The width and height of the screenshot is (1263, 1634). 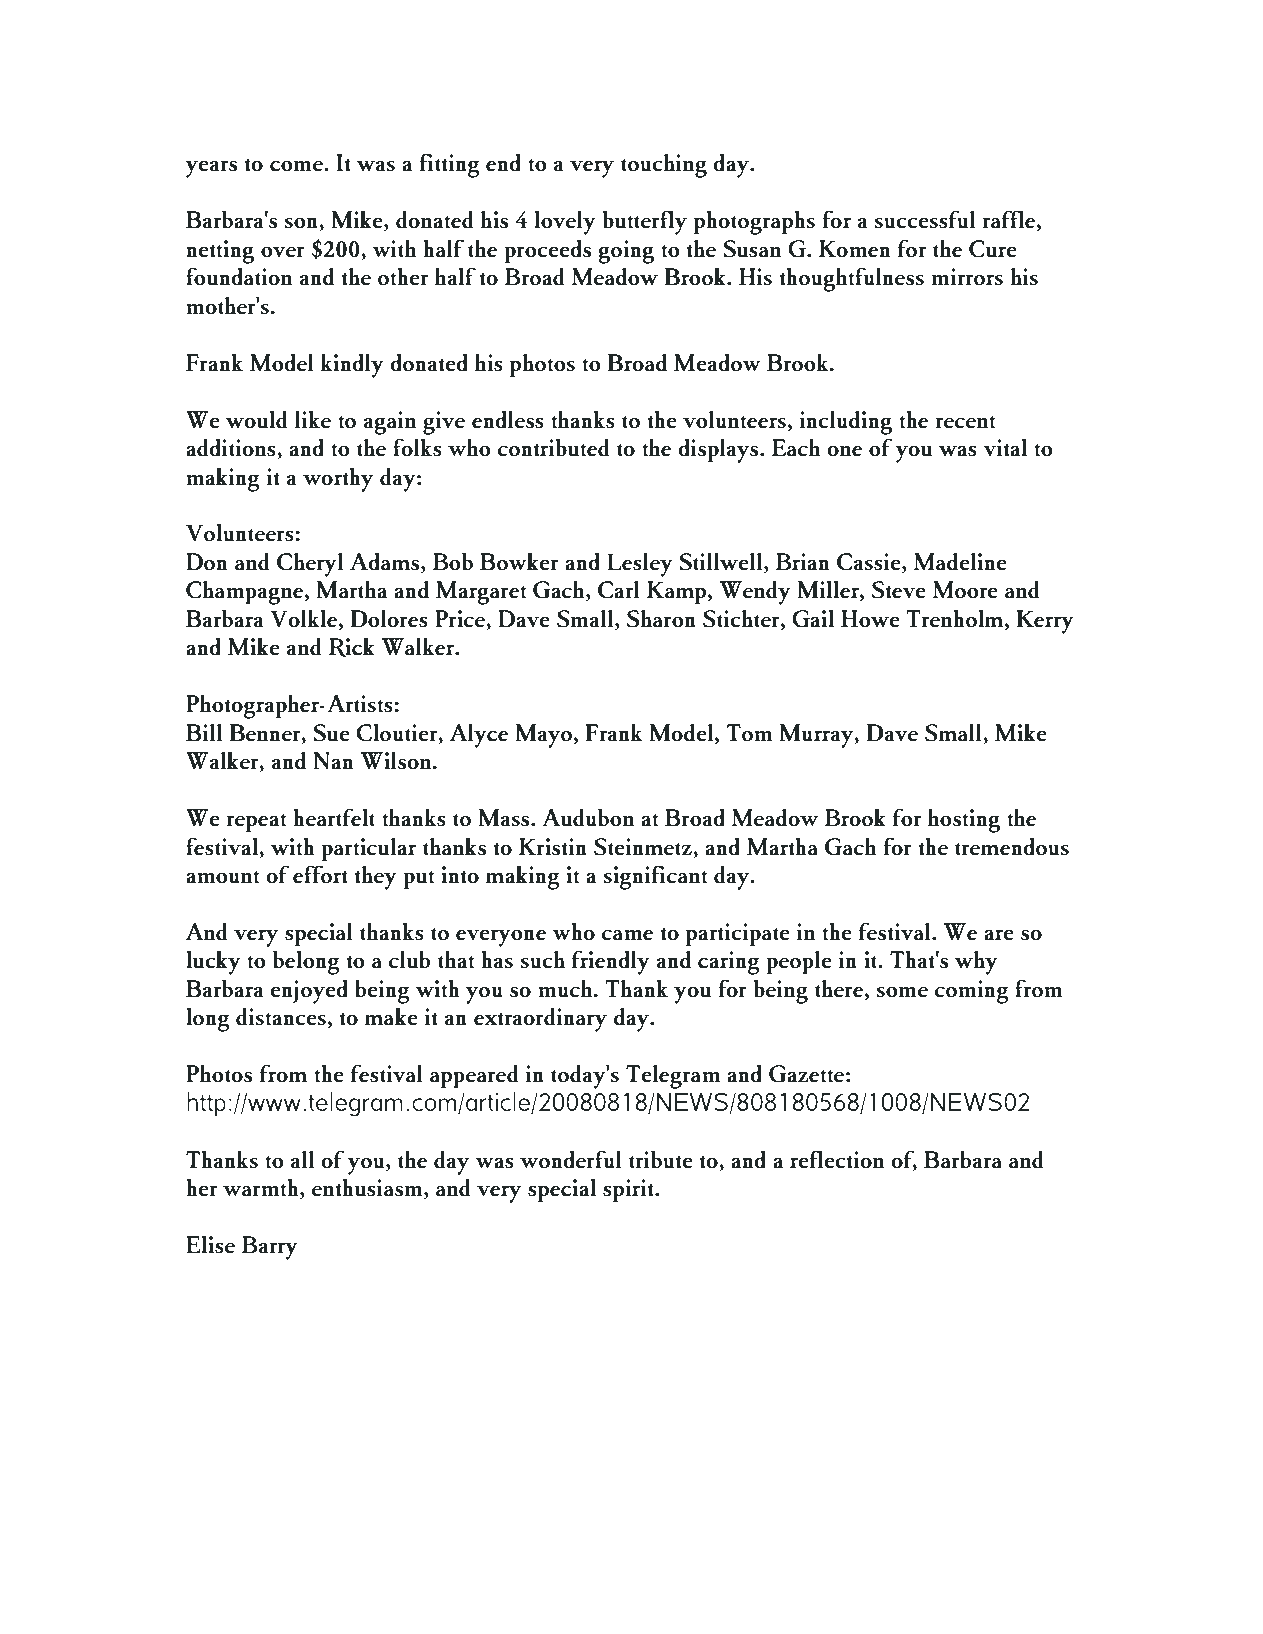 What do you see at coordinates (543, 736) in the screenshot?
I see `Mayo` at bounding box center [543, 736].
